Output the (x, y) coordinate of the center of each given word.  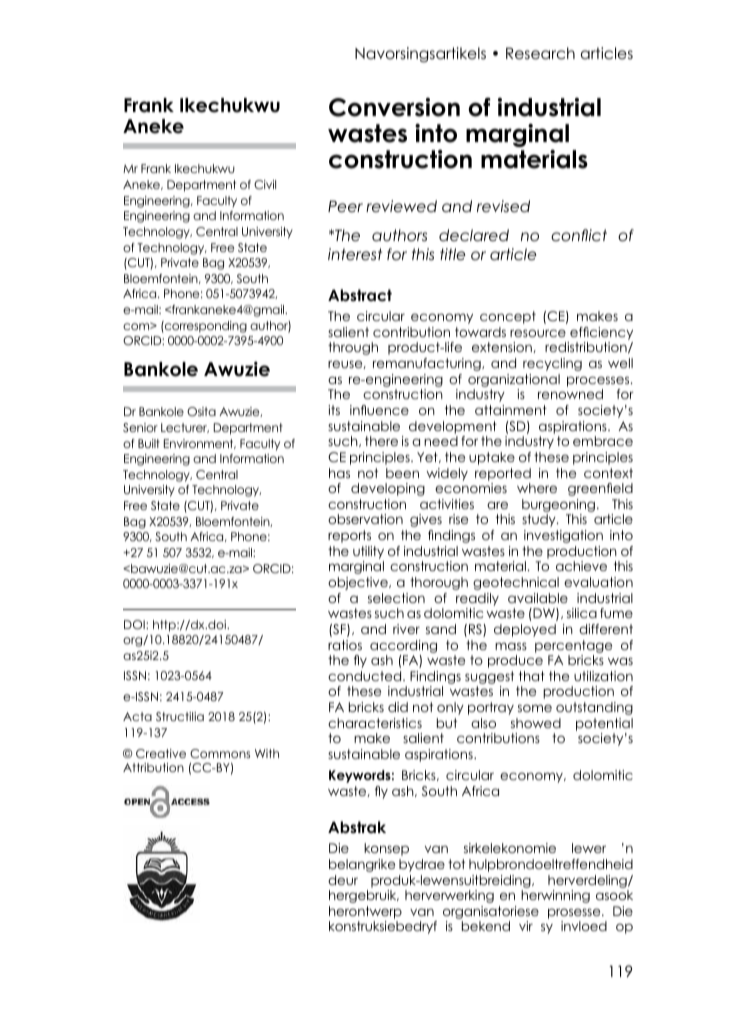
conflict (579, 235)
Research (540, 53)
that (532, 676)
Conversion (394, 107)
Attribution (153, 767)
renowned (570, 394)
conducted (366, 676)
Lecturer (185, 428)
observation (365, 519)
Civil (265, 185)
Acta (137, 716)
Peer (345, 206)
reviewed (401, 206)
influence (379, 410)
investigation (563, 536)
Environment (200, 444)
